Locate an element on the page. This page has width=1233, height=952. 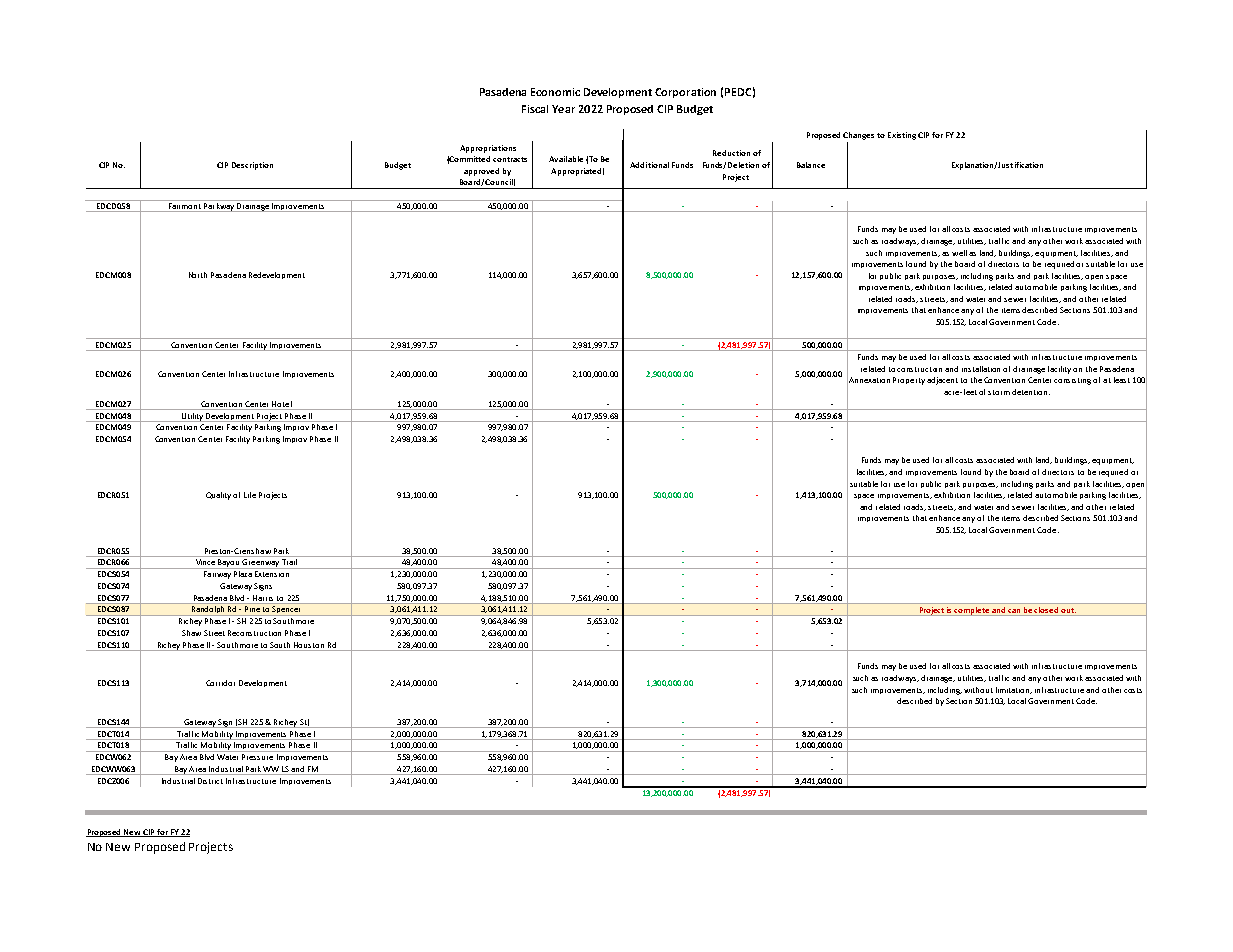
detention is located at coordinates (1031, 392).
